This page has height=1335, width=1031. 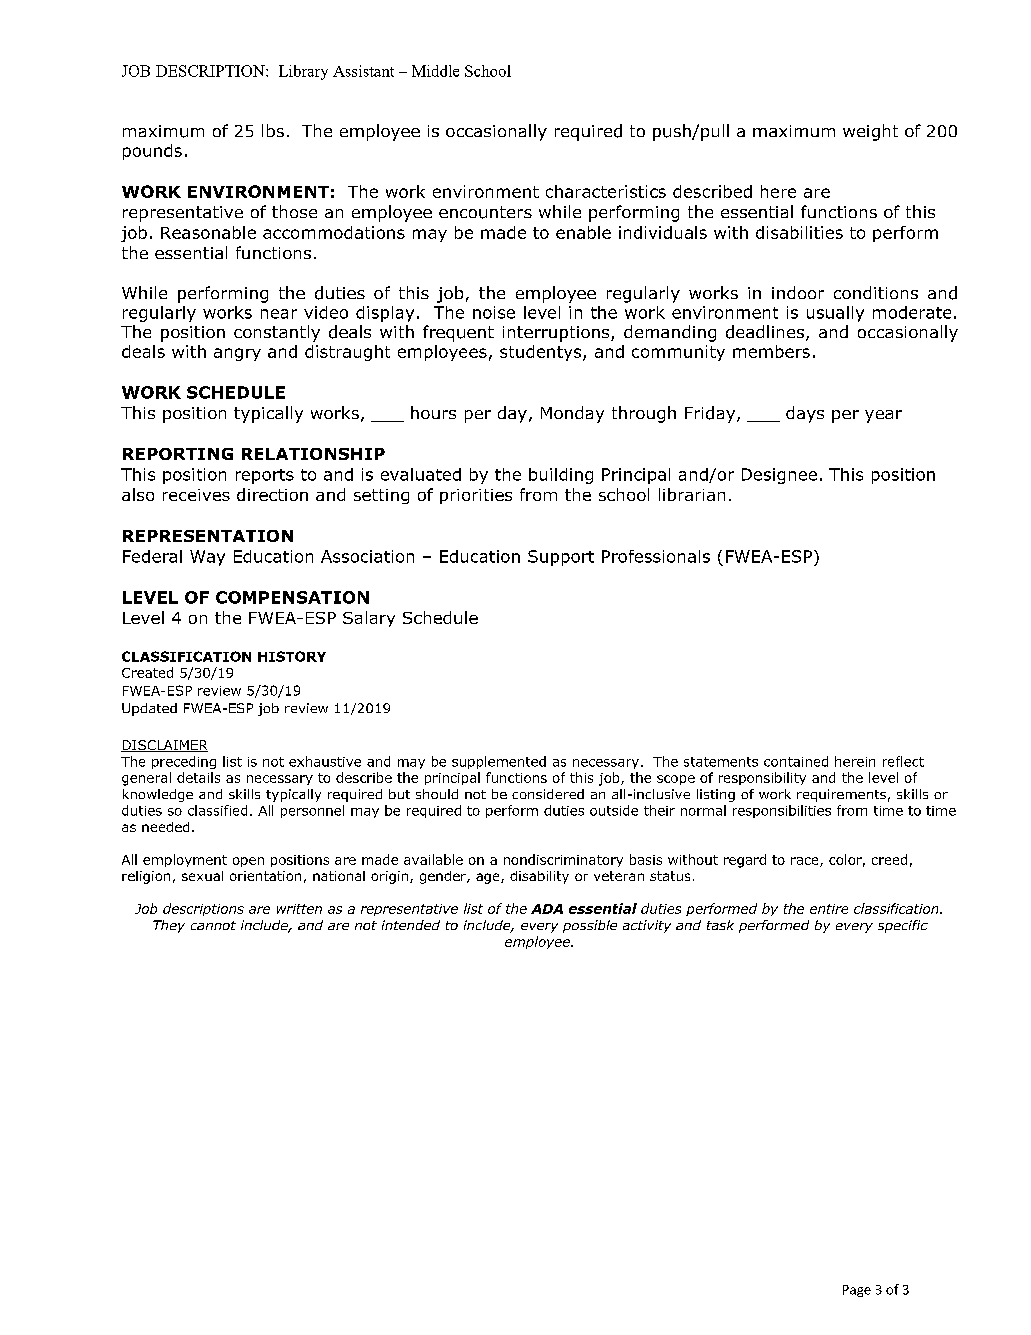 What do you see at coordinates (248, 862) in the page?
I see `open` at bounding box center [248, 862].
